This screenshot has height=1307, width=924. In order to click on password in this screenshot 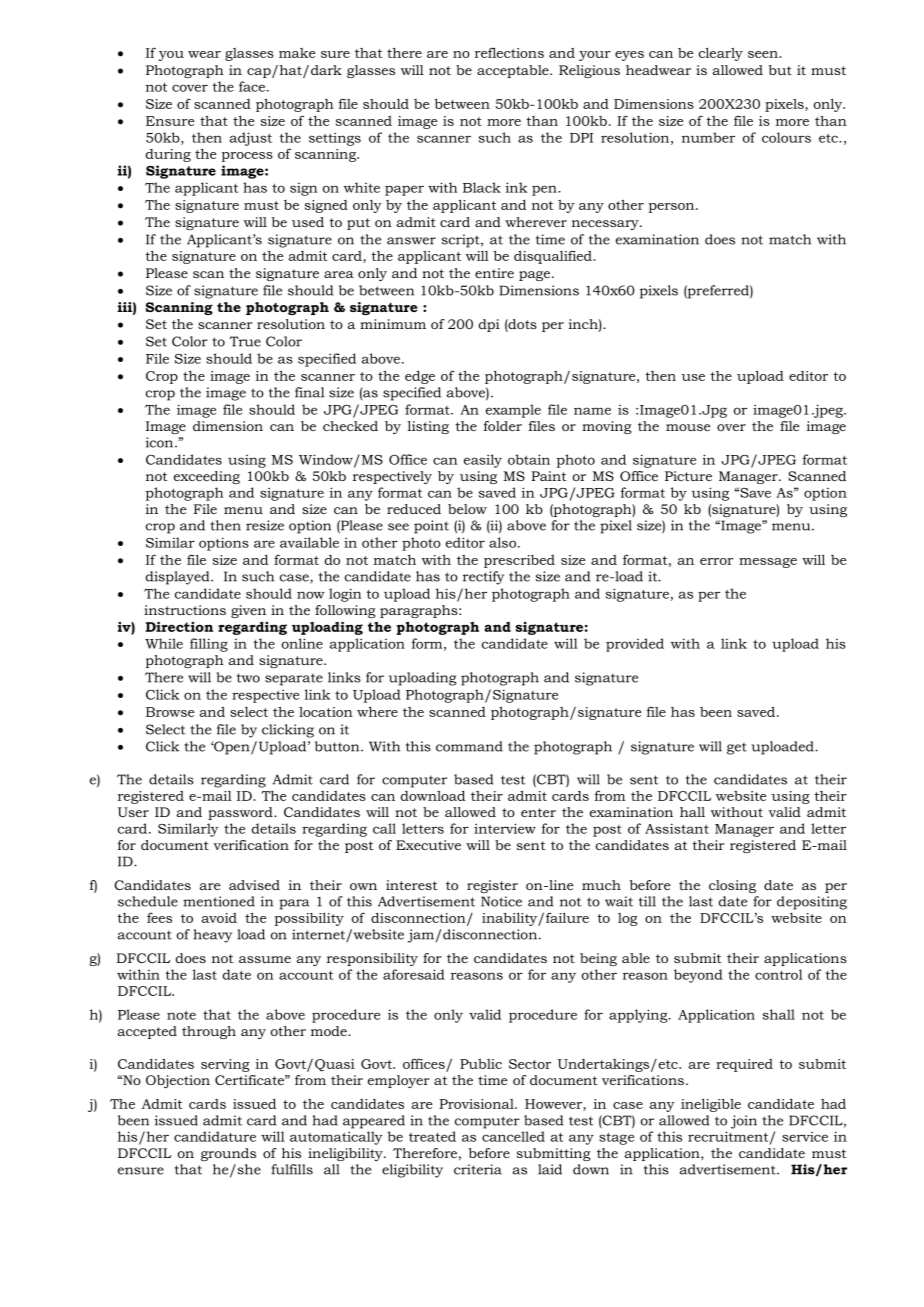, I will do `click(241, 813)`.
